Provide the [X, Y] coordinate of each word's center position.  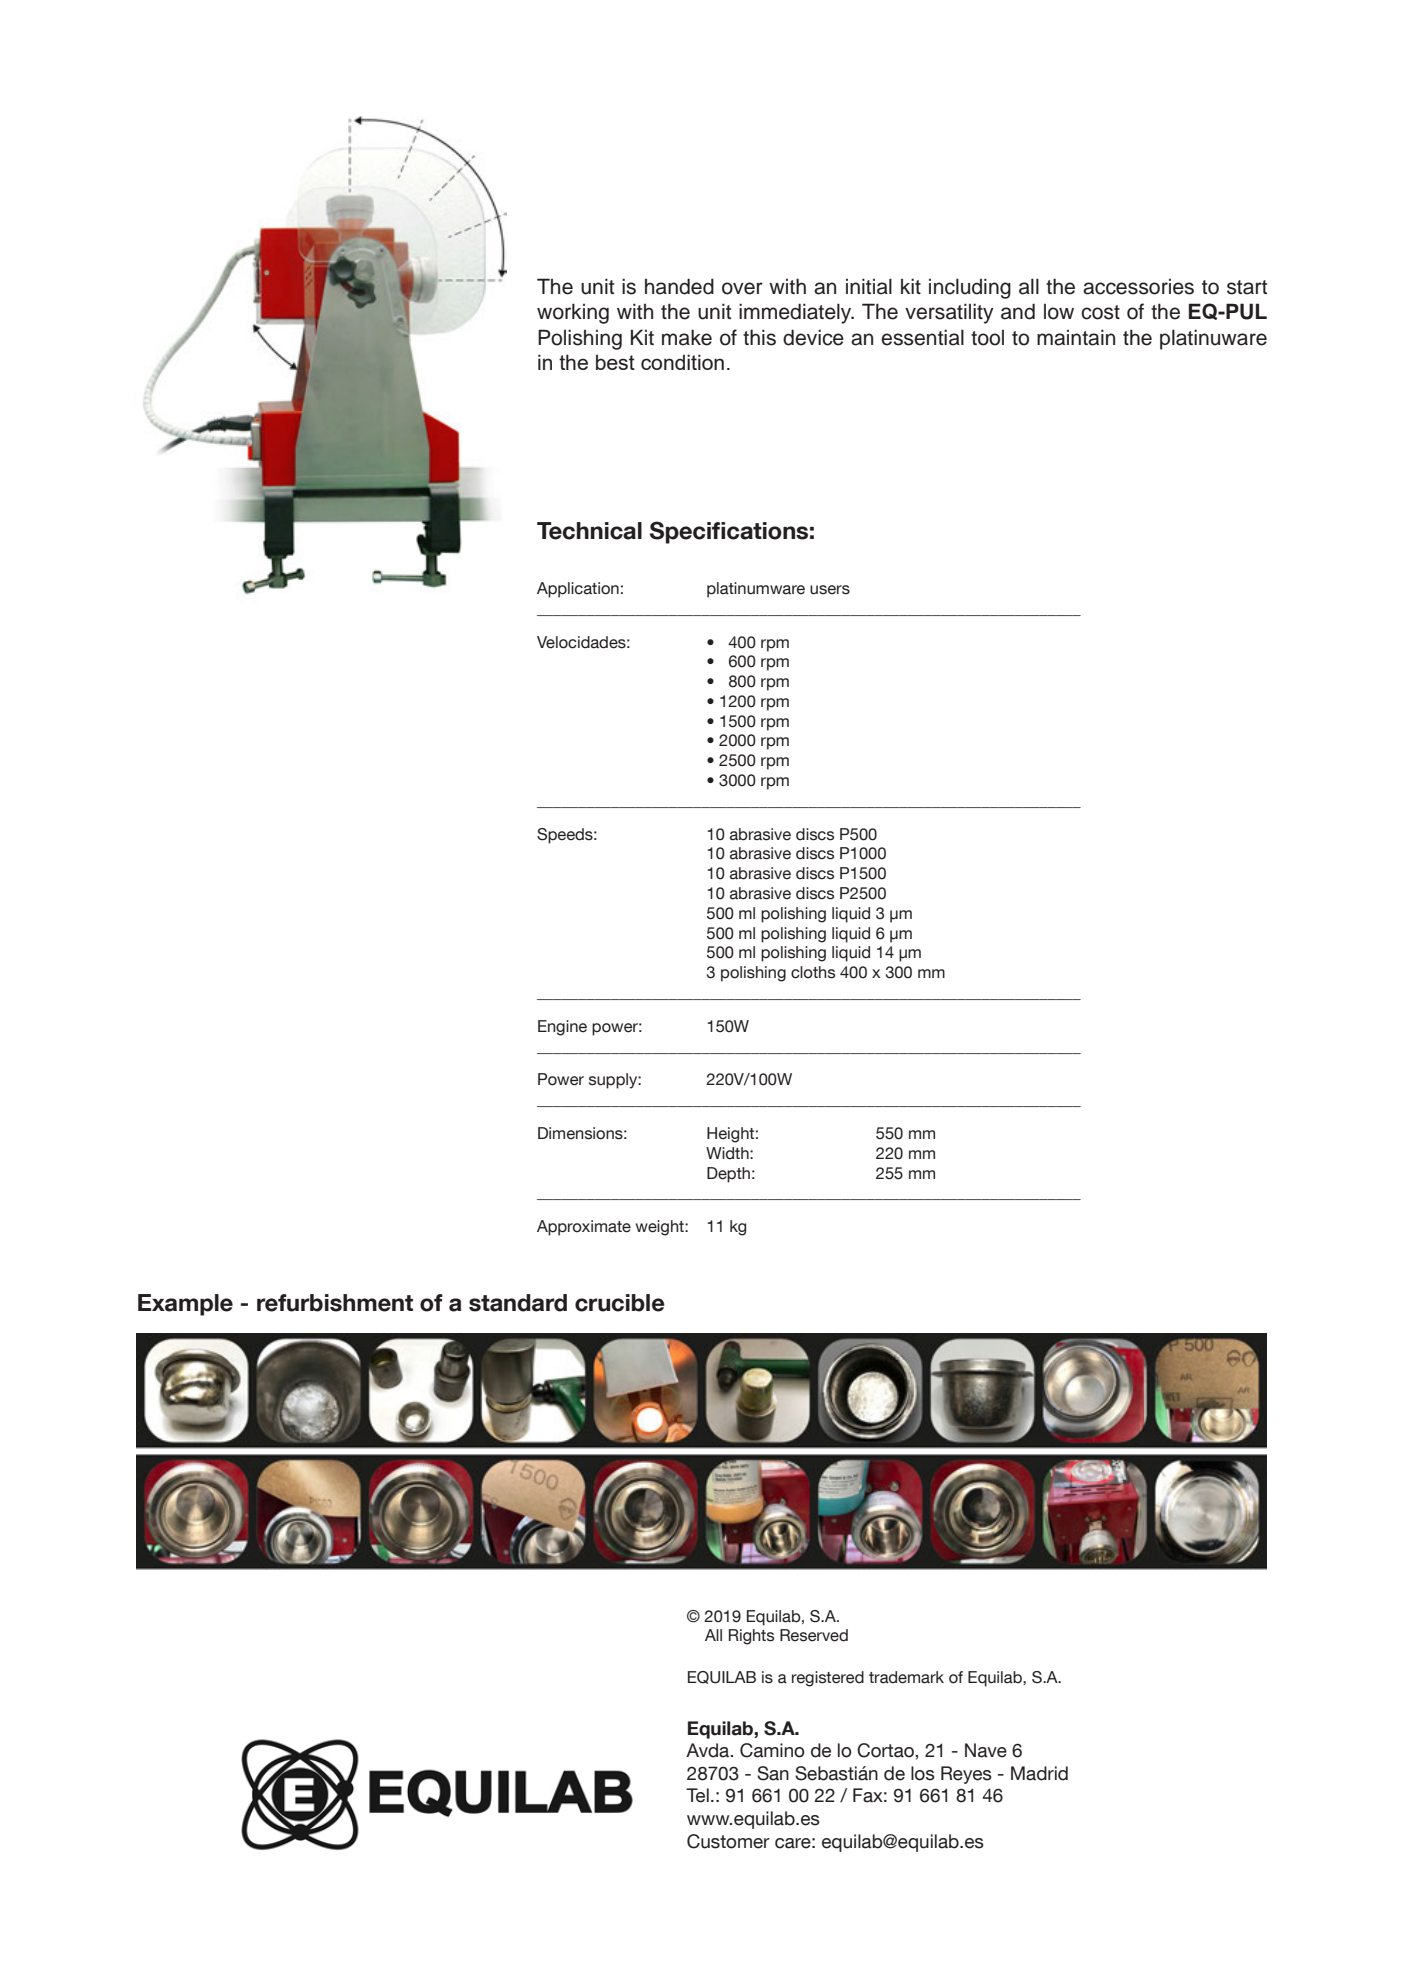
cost [1100, 312]
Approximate [584, 1228]
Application [578, 590]
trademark [906, 1677]
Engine [562, 1028]
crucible [620, 1303]
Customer [728, 1841]
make [687, 337]
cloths [813, 972]
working [573, 313]
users [830, 590]
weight [661, 1228]
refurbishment [335, 1303]
